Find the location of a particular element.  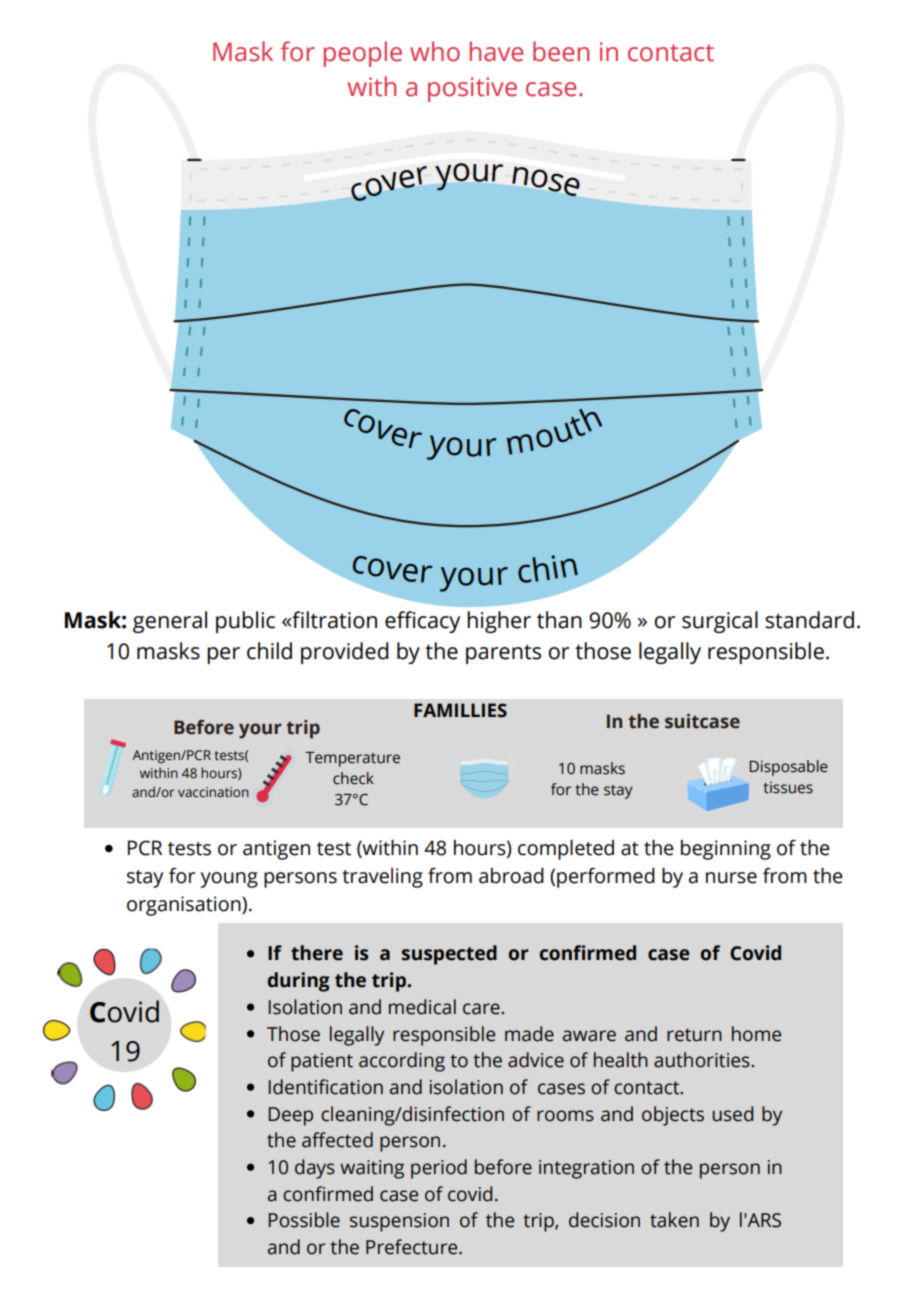

people is located at coordinates (363, 54).
